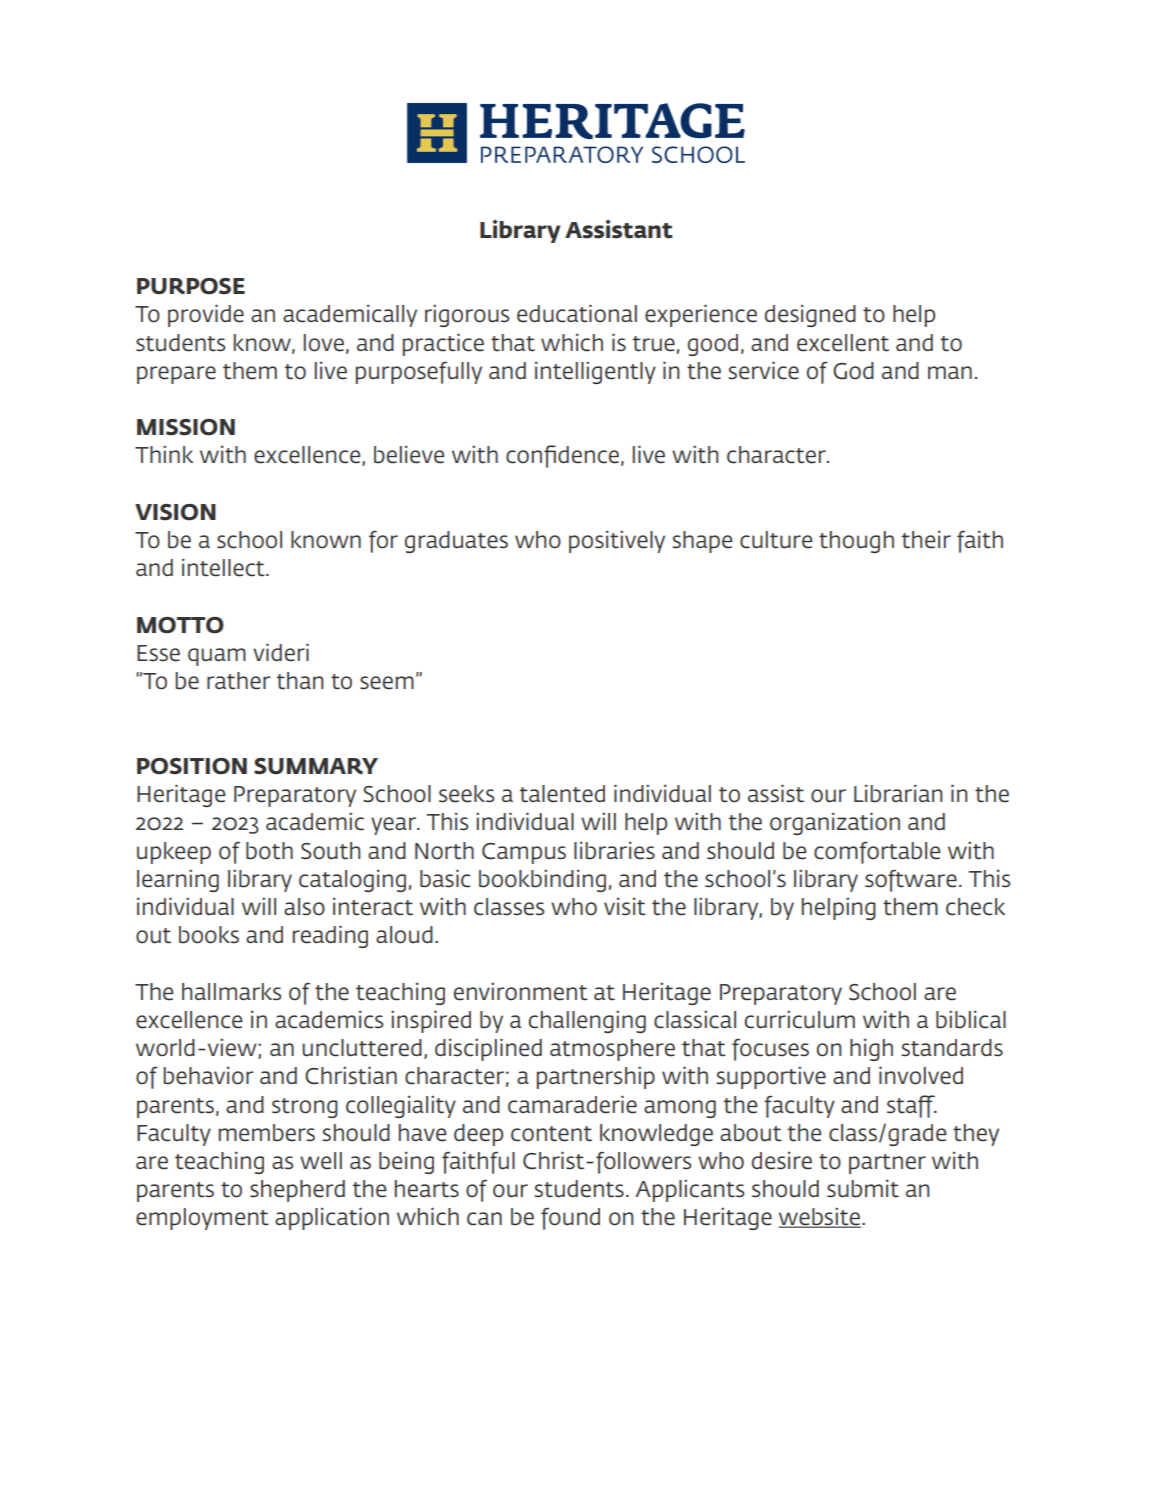 The image size is (1152, 1490). What do you see at coordinates (570, 1218) in the image?
I see `found` at bounding box center [570, 1218].
